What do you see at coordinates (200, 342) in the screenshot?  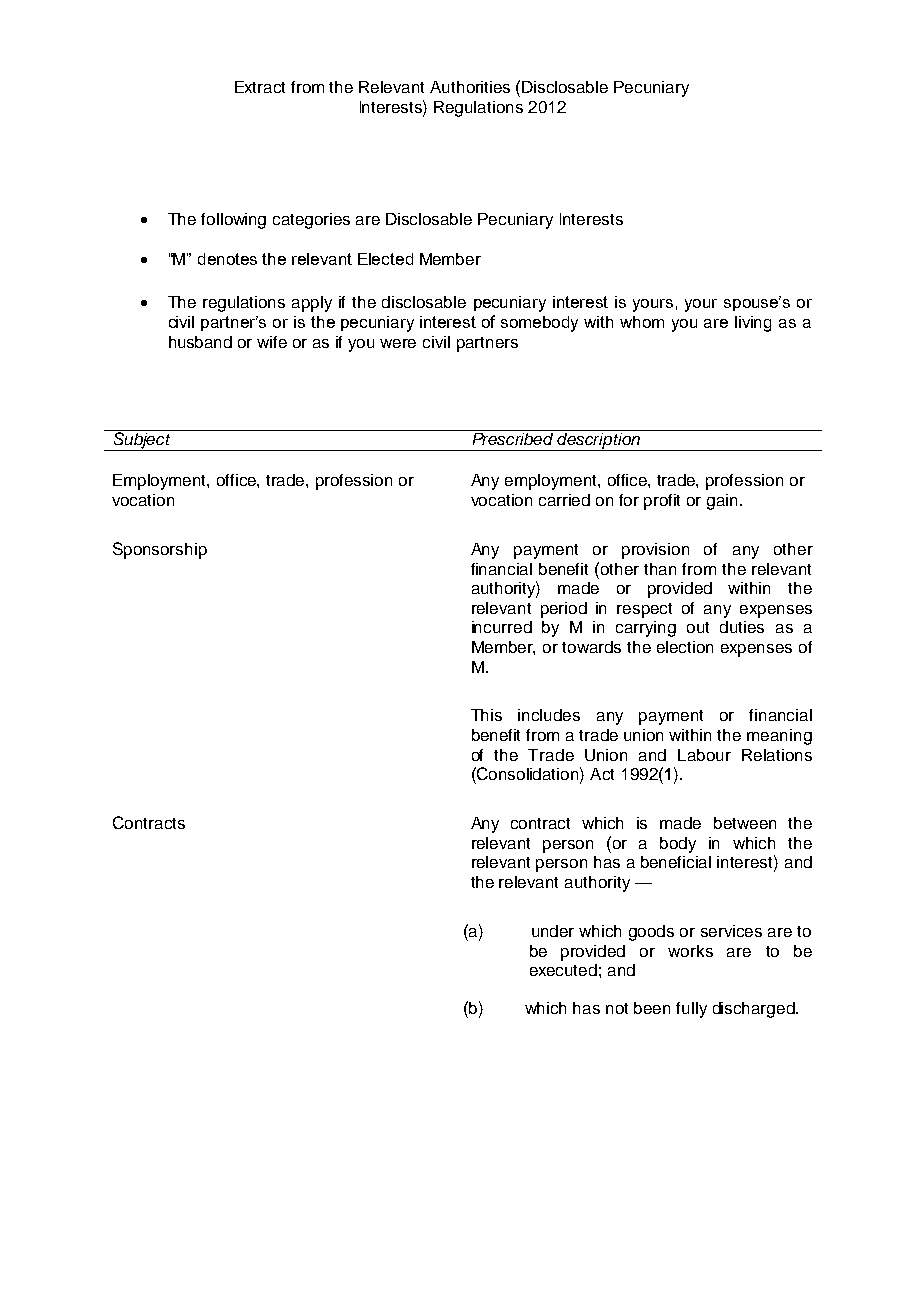 I see `husband` at bounding box center [200, 342].
